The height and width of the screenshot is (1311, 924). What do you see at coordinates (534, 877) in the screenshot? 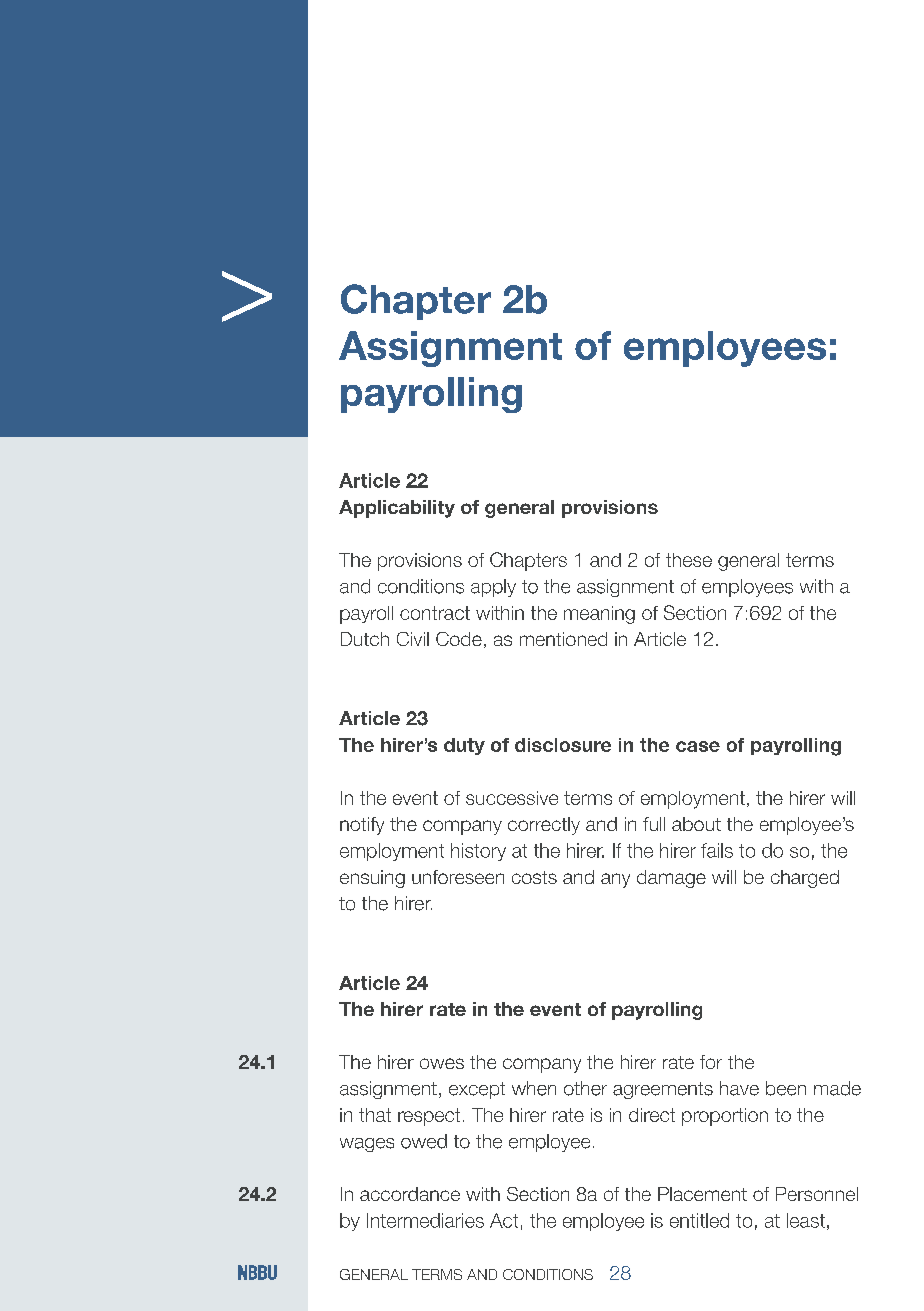
I see `costs` at bounding box center [534, 877].
